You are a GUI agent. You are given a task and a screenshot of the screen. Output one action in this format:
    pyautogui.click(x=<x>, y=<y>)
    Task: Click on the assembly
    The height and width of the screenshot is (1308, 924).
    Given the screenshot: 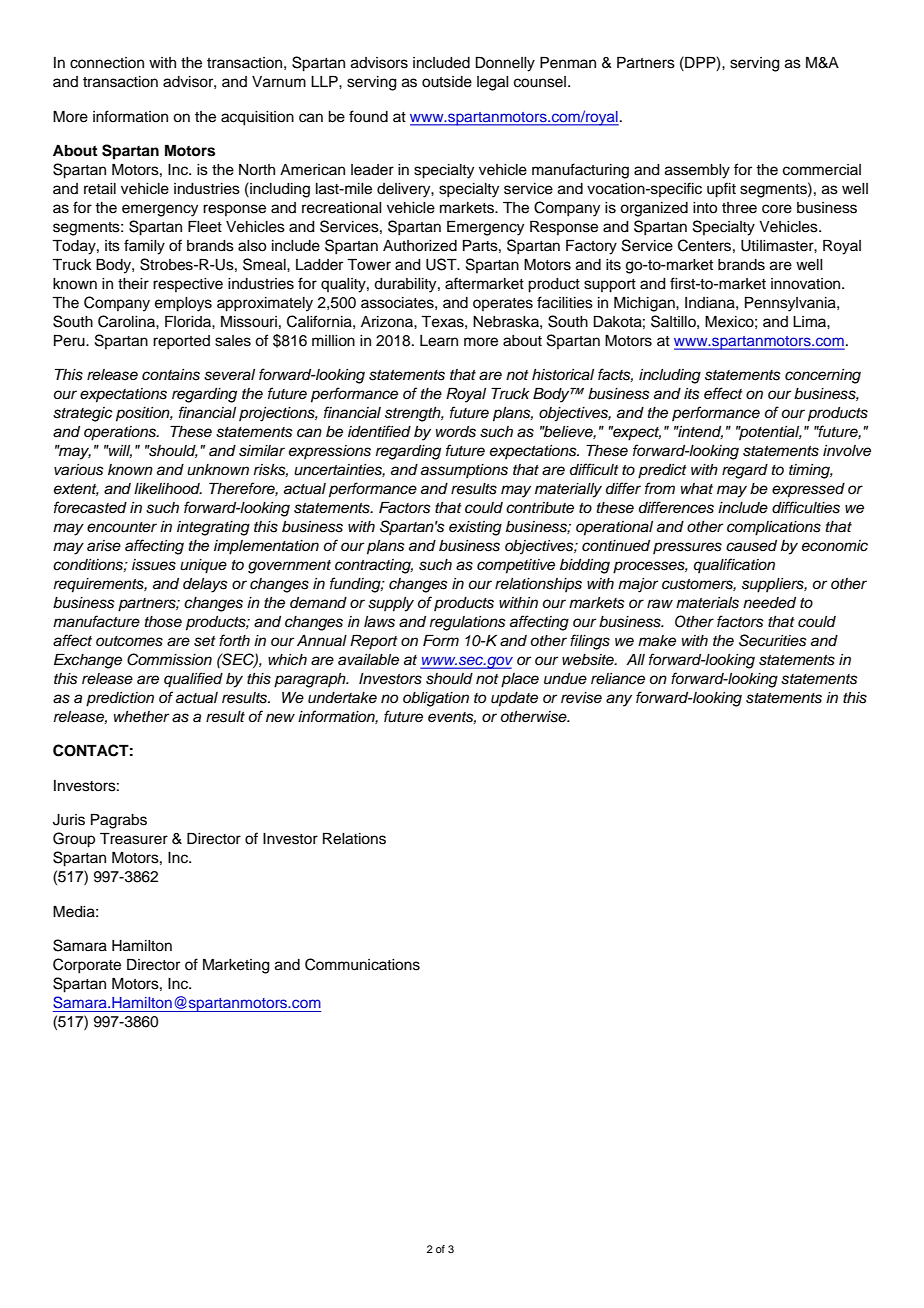 What is the action you would take?
    pyautogui.click(x=697, y=171)
